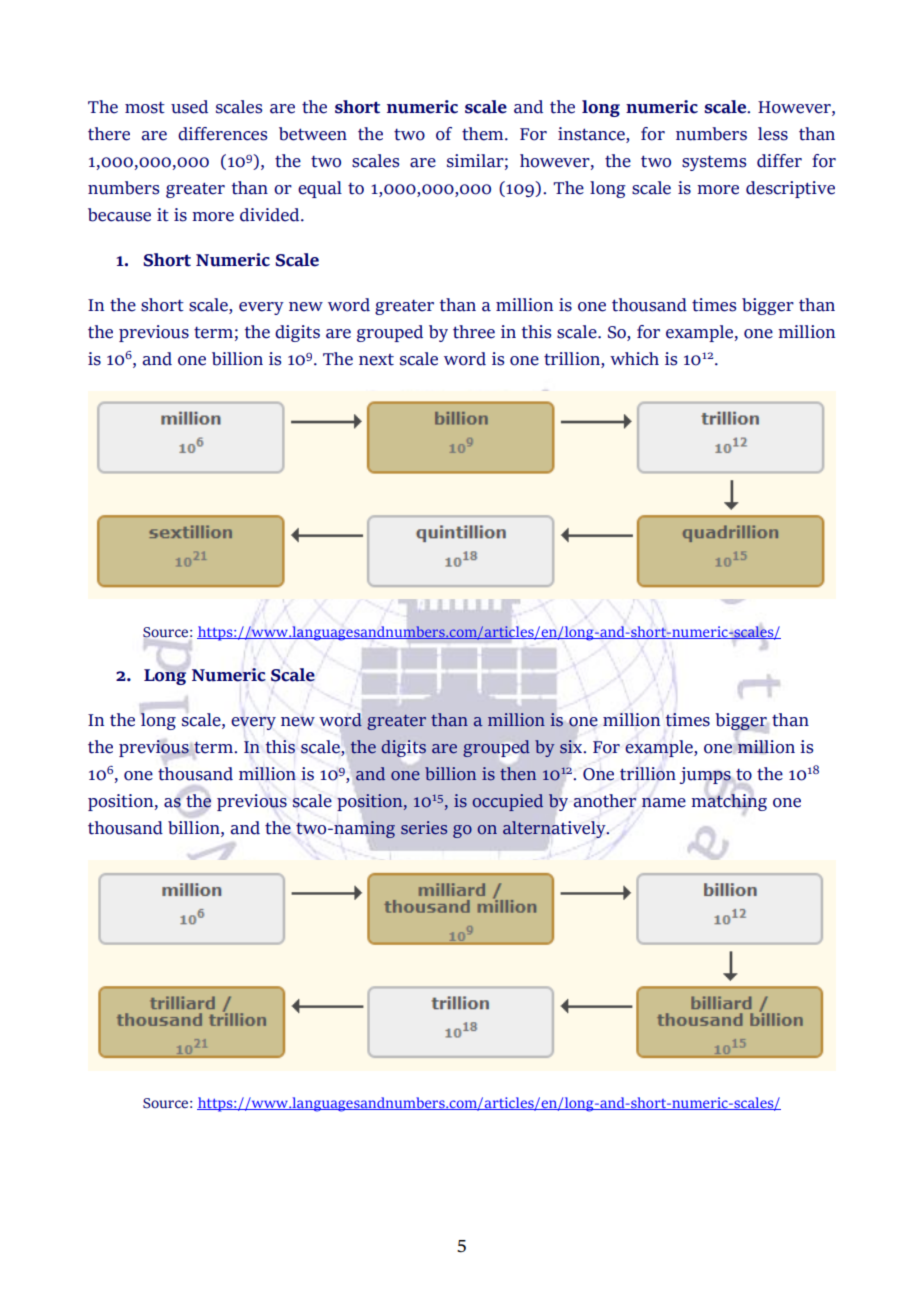 The height and width of the page is (1308, 924). I want to click on them, so click(484, 134).
